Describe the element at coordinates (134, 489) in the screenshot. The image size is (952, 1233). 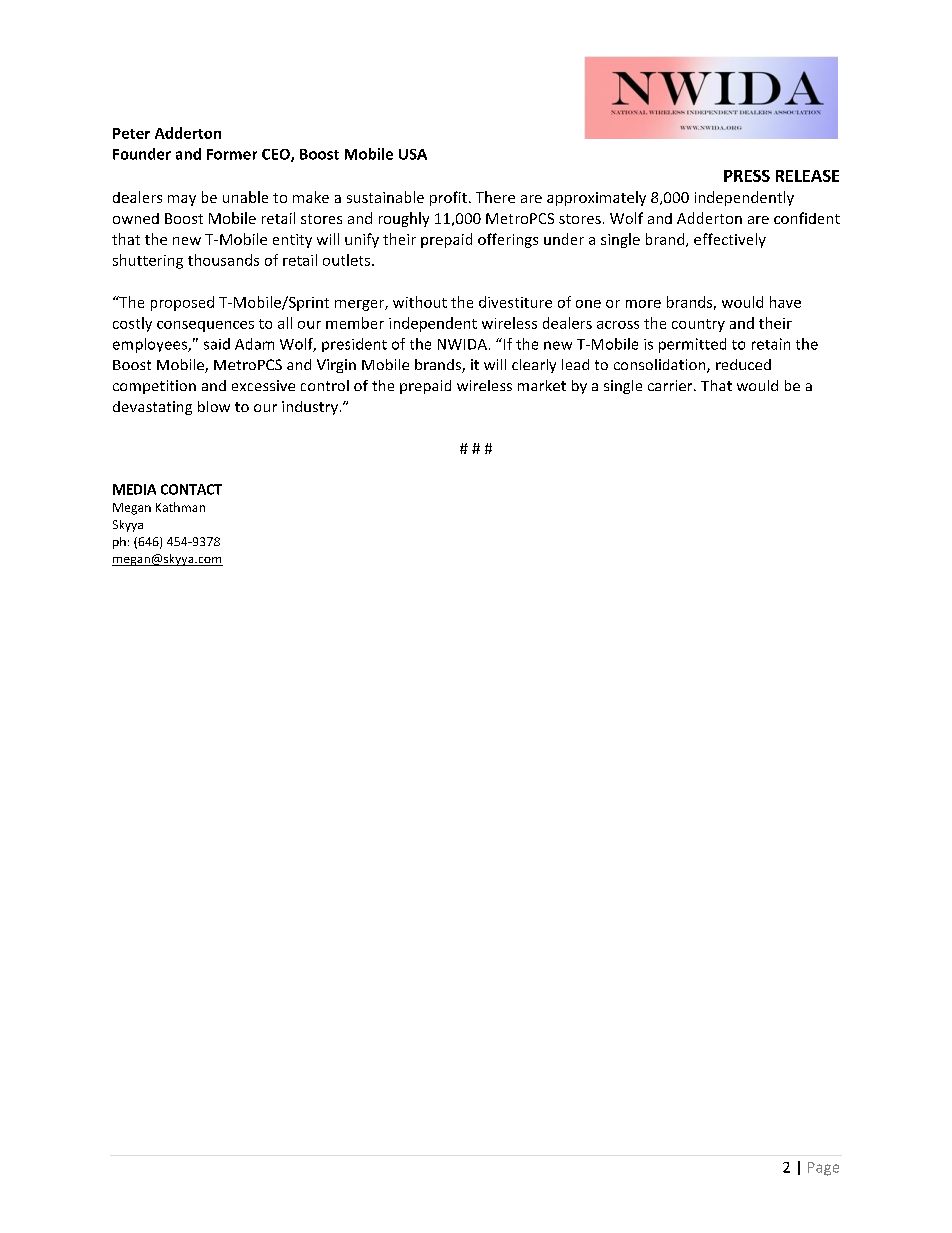
I see `MEDIA` at that location.
